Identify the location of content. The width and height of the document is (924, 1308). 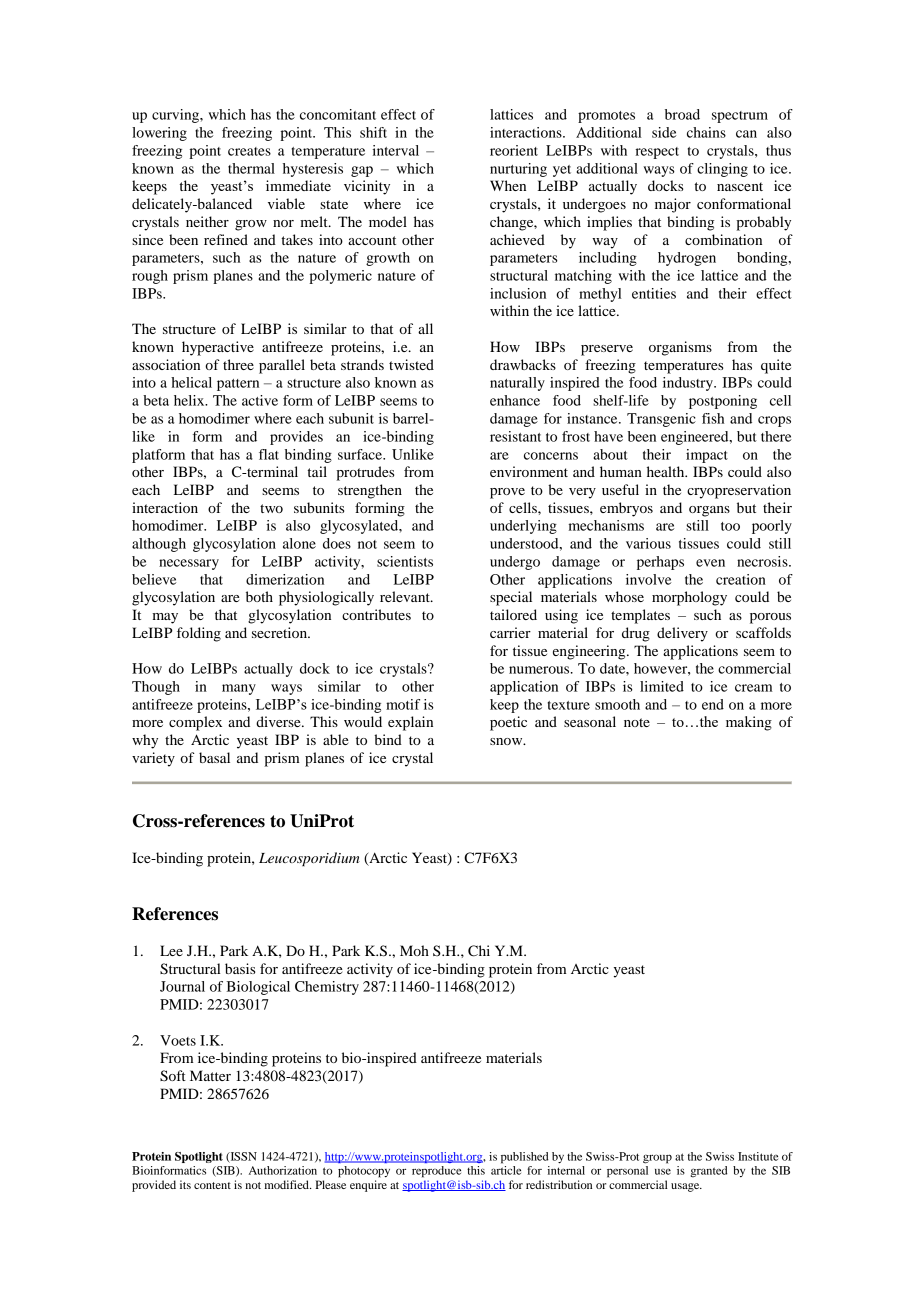
(212, 1185).
